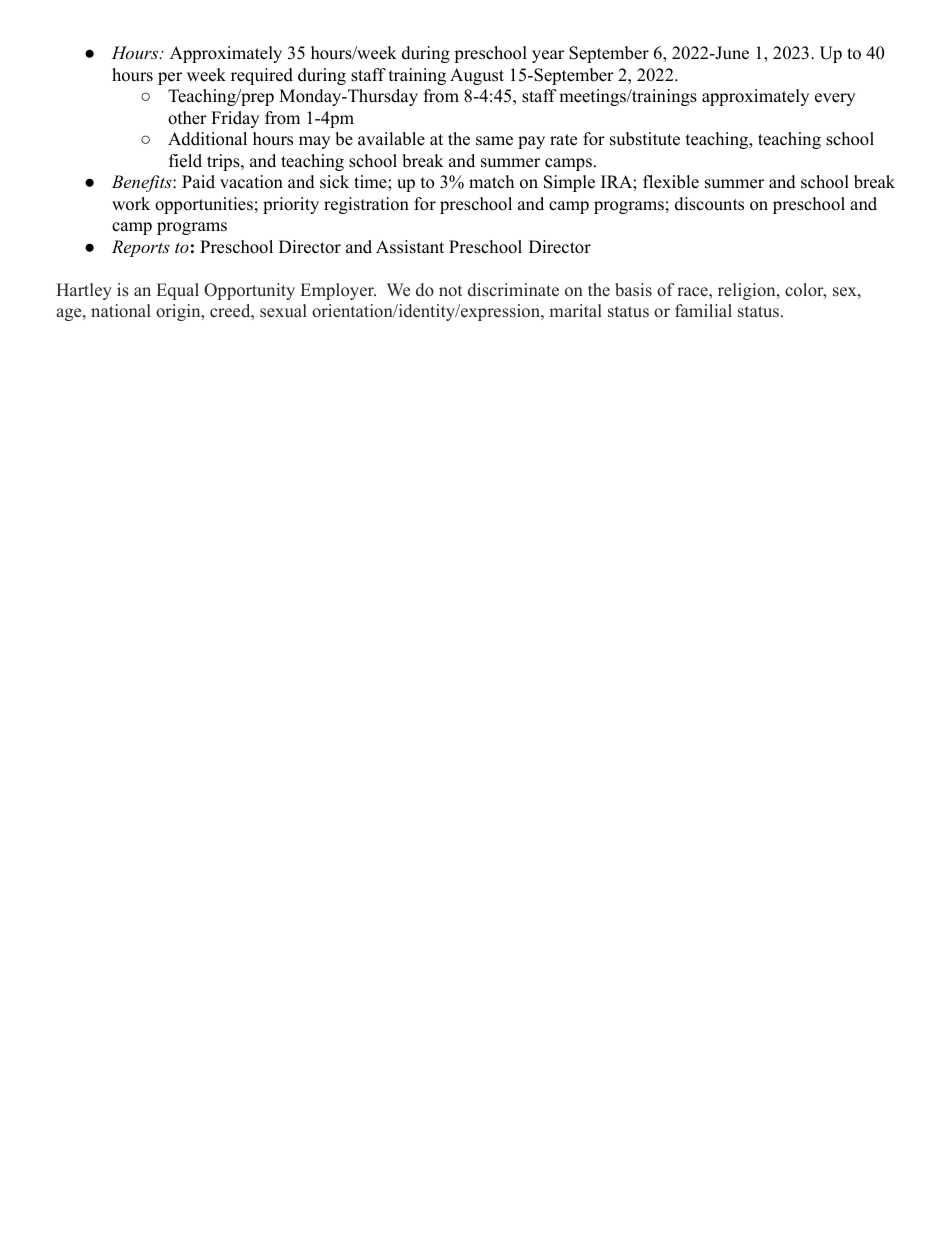 The width and height of the screenshot is (952, 1233). What do you see at coordinates (204, 205) in the screenshot?
I see `opportunities` at bounding box center [204, 205].
